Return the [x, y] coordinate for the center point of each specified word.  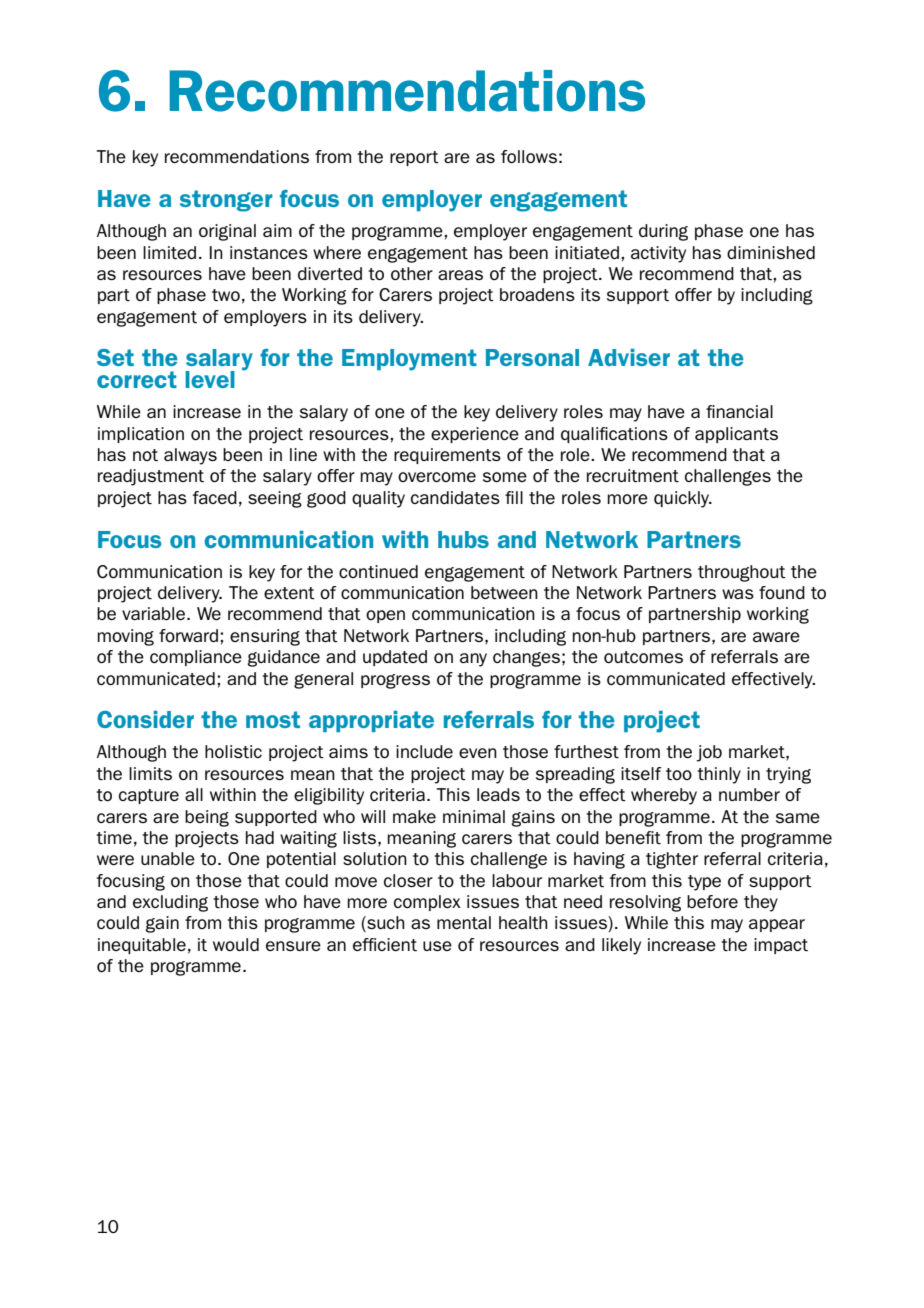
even [478, 753]
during [663, 232]
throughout [742, 573]
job [709, 753]
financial [739, 411]
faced [215, 497]
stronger [226, 201]
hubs [463, 539]
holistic [233, 751]
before [712, 901]
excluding [170, 903]
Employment [409, 360]
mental [464, 922]
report [414, 158]
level [210, 379]
